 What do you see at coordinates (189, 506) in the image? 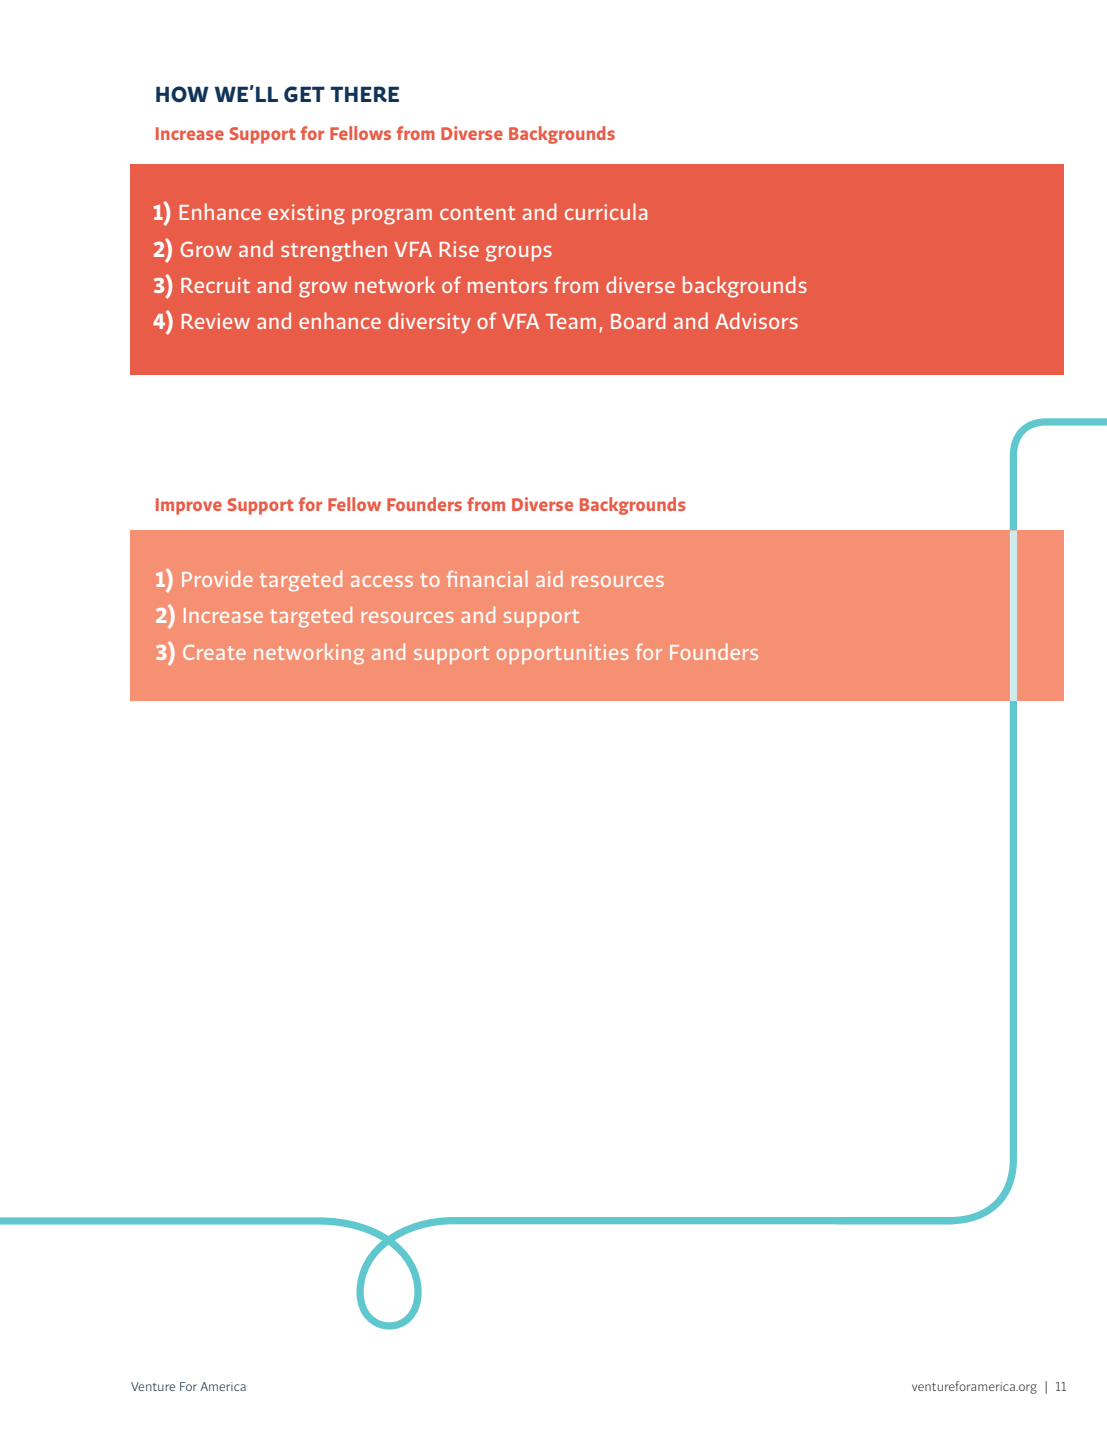
I see `Improve` at bounding box center [189, 506].
